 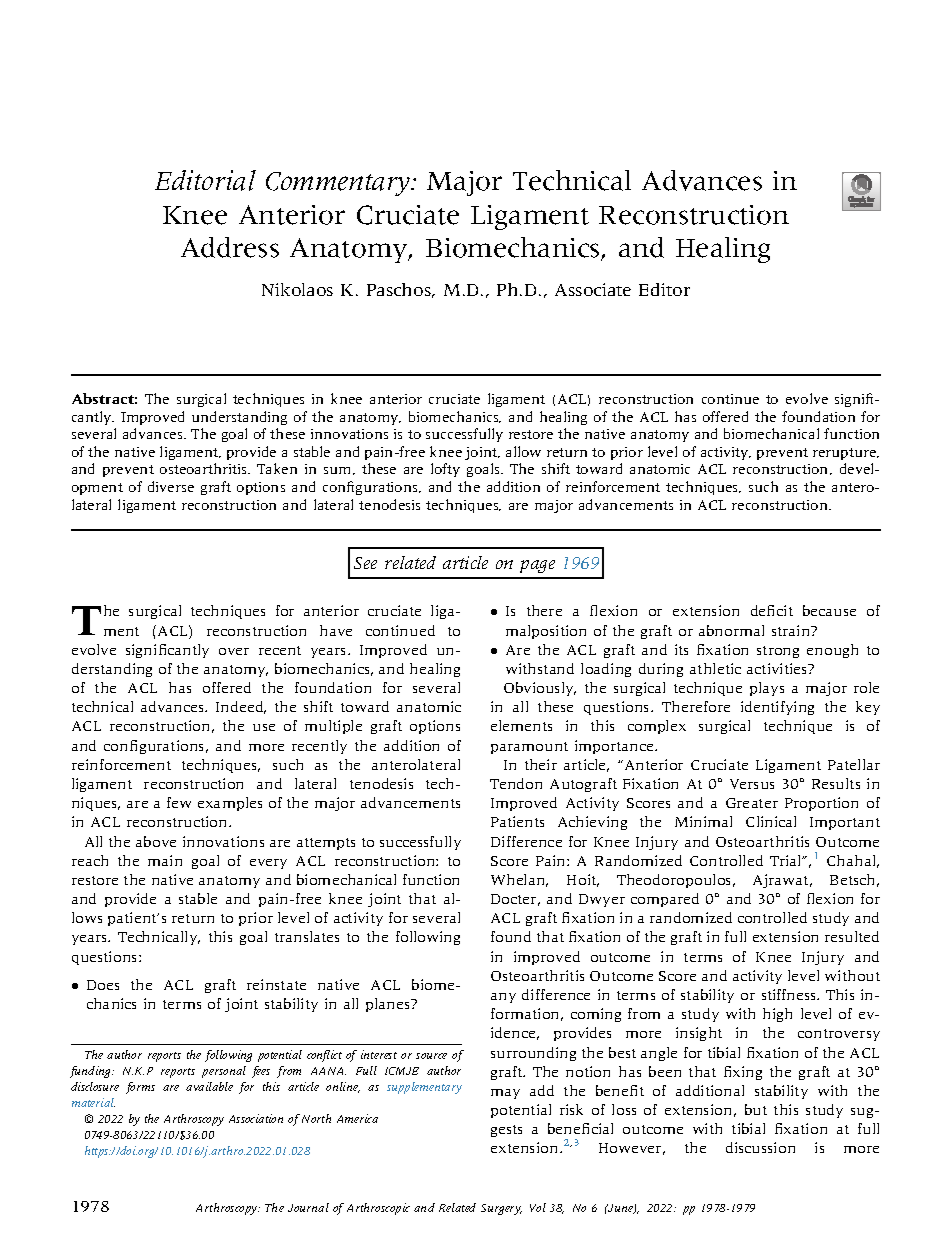 What do you see at coordinates (256, 1118) in the image?
I see `Association` at bounding box center [256, 1118].
